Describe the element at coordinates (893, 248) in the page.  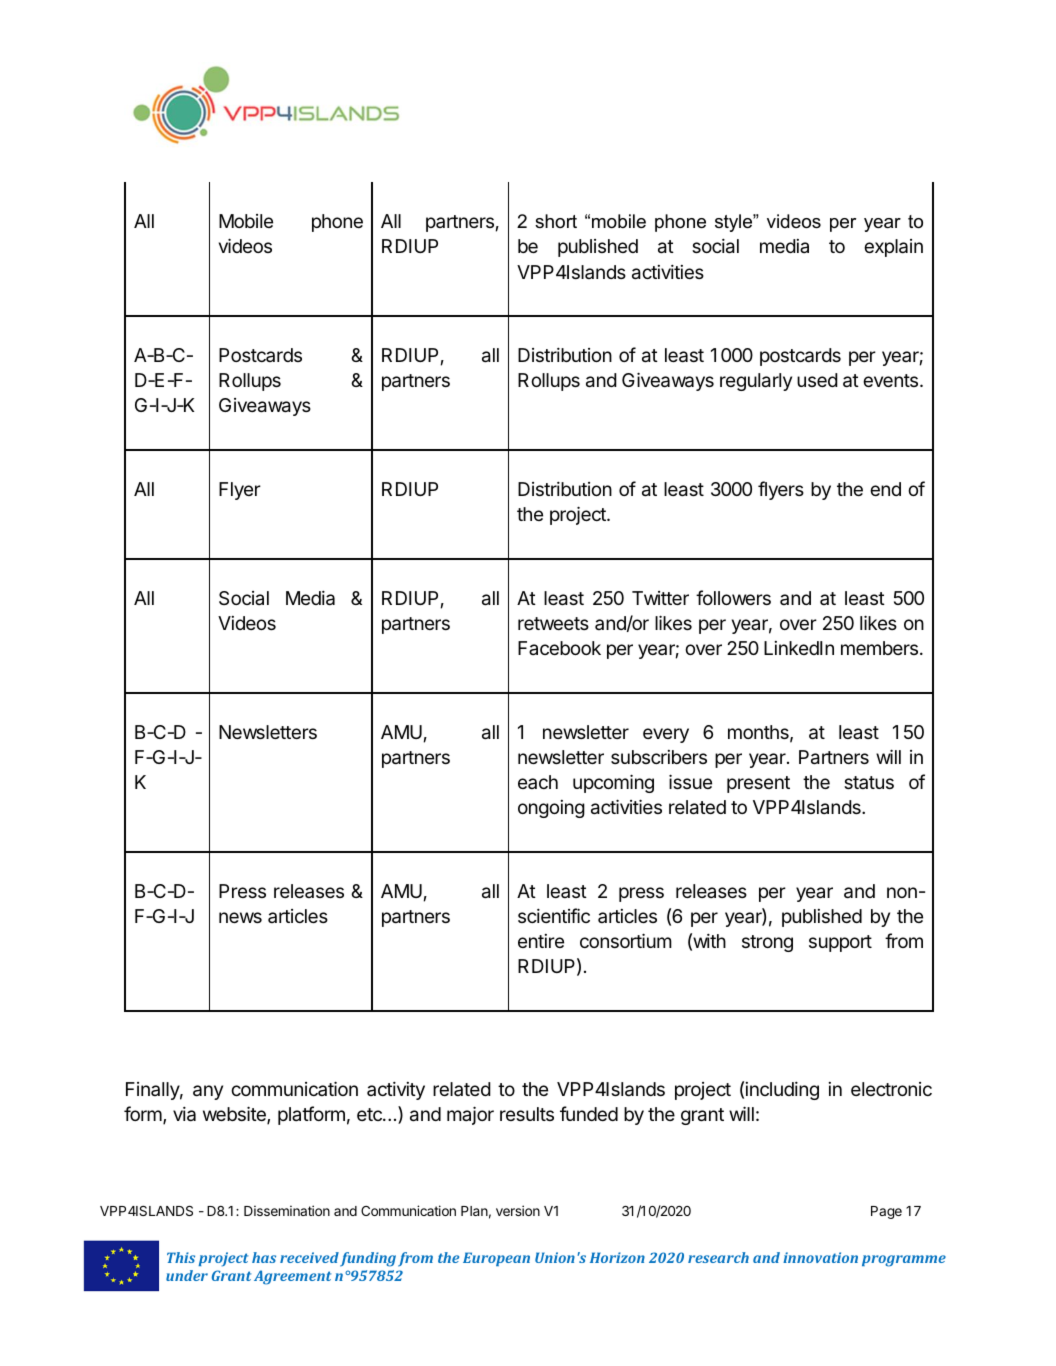
I see `explain` at that location.
